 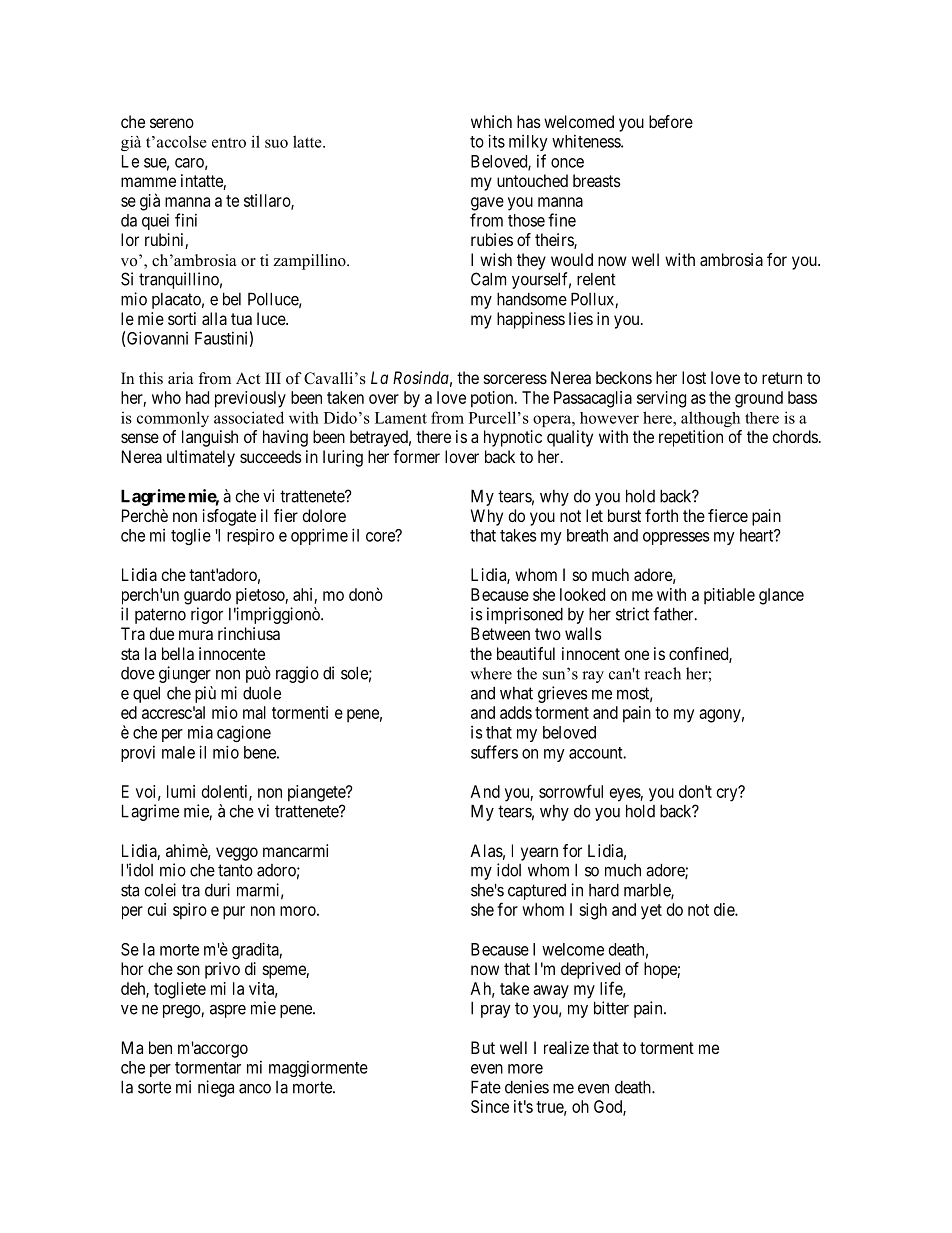 What do you see at coordinates (728, 794) in the screenshot?
I see `cry` at bounding box center [728, 794].
